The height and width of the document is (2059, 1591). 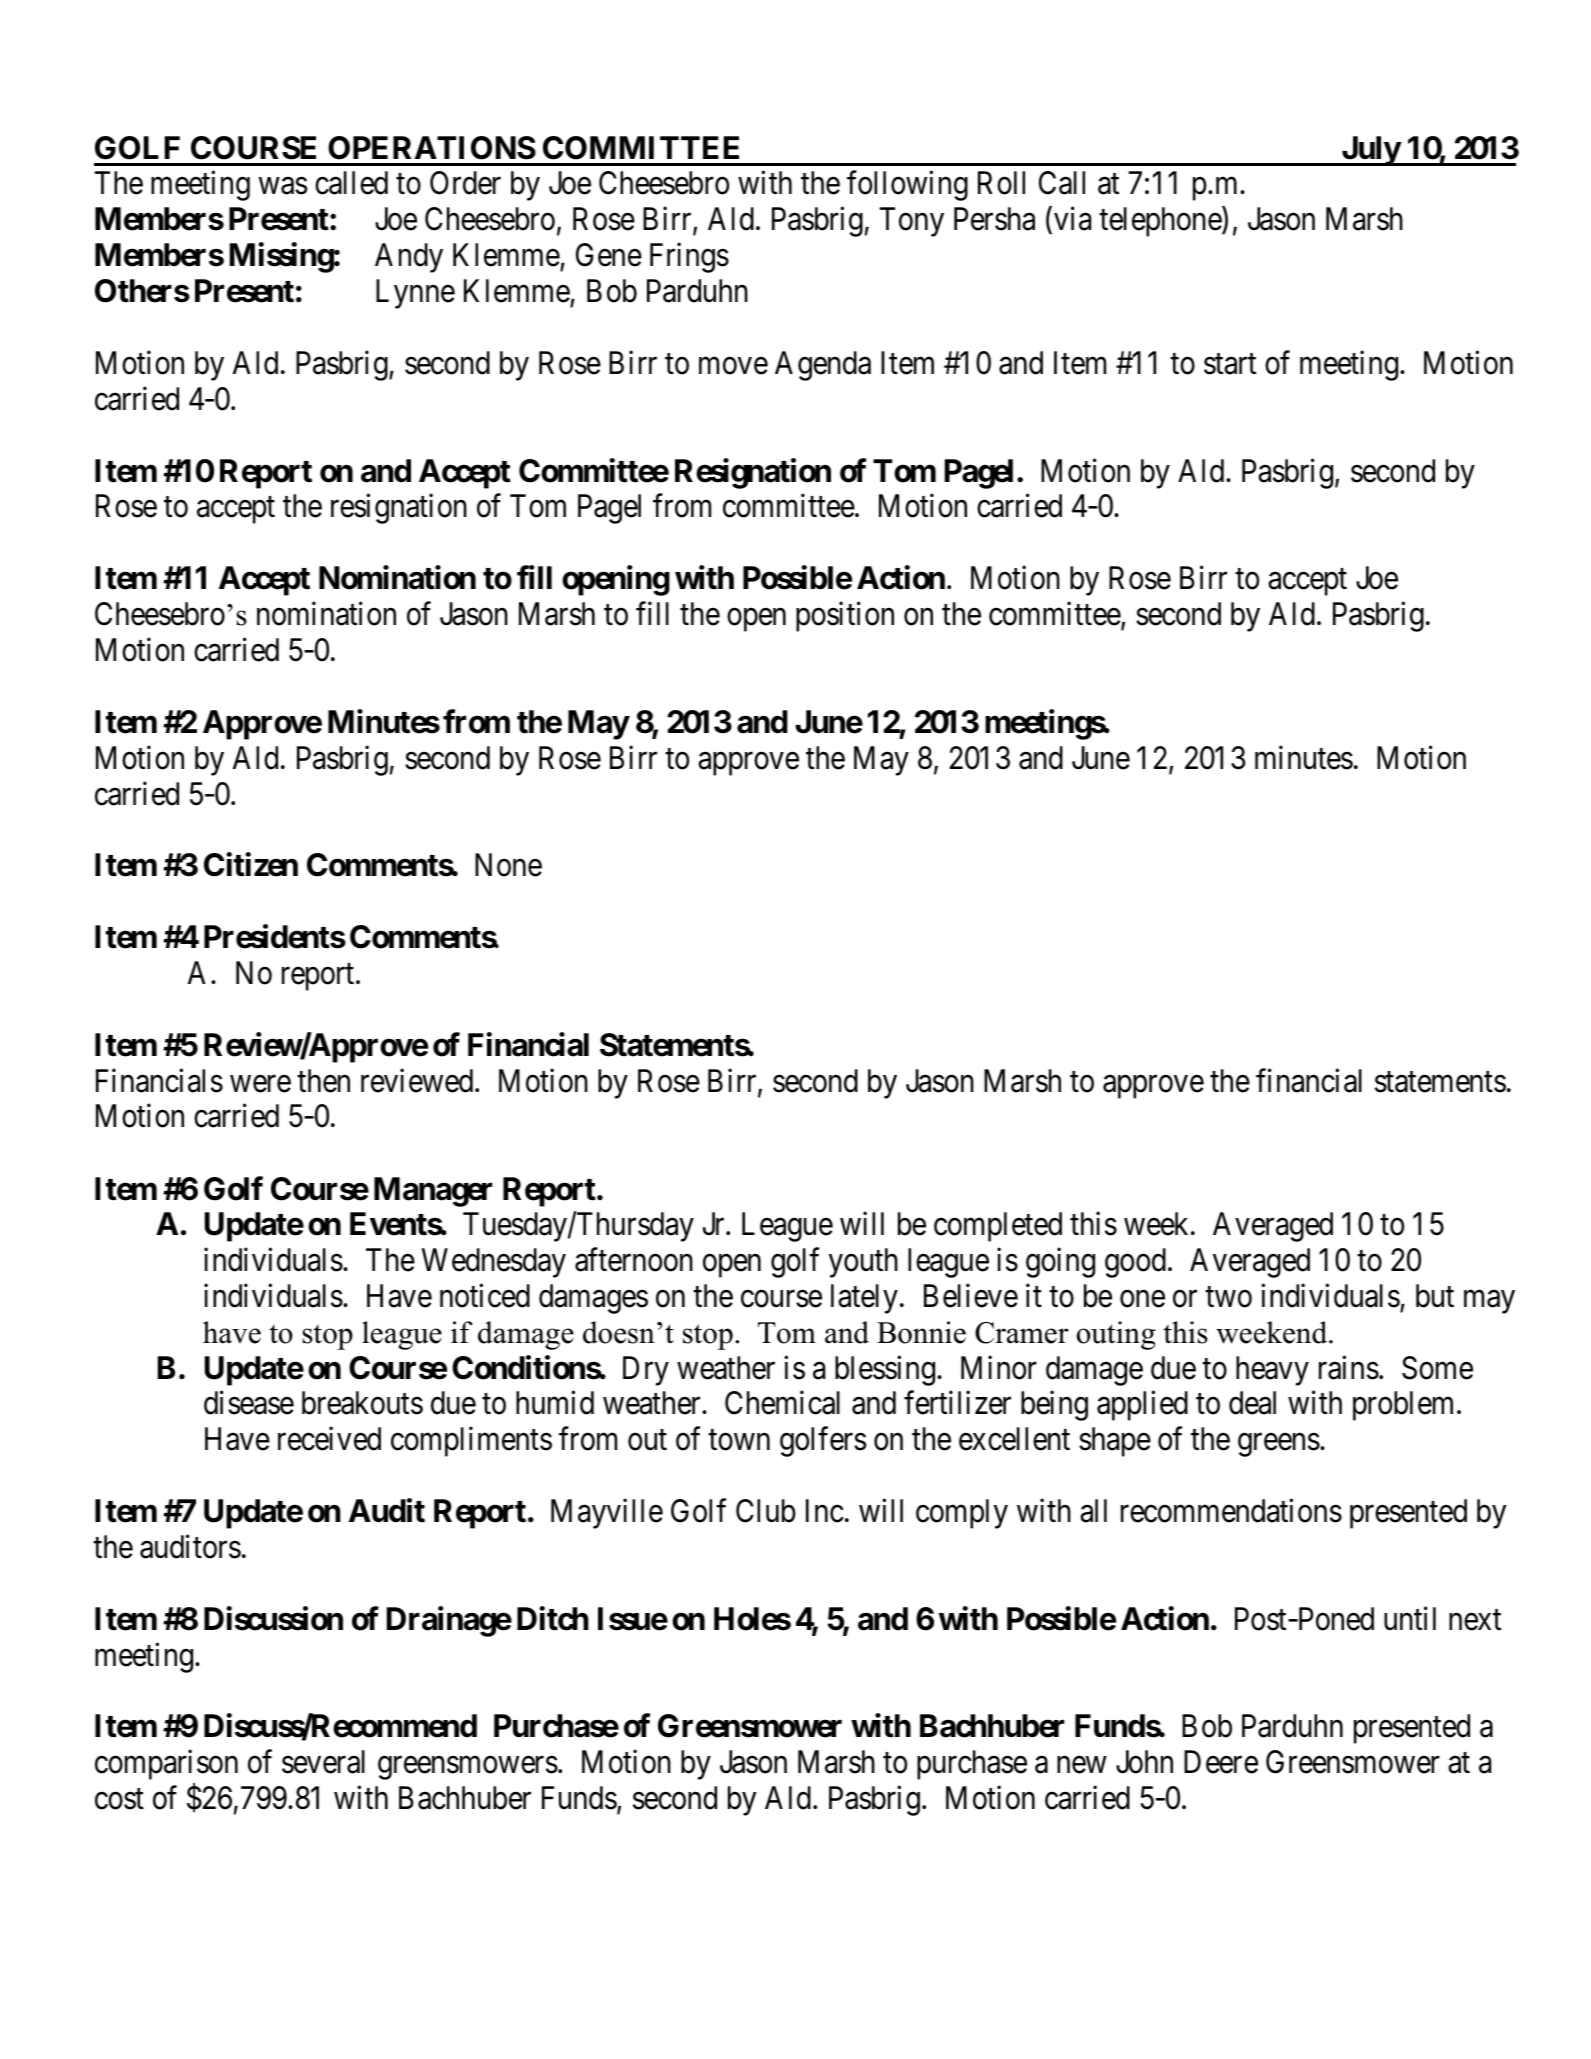 I want to click on Andy, so click(x=409, y=258).
